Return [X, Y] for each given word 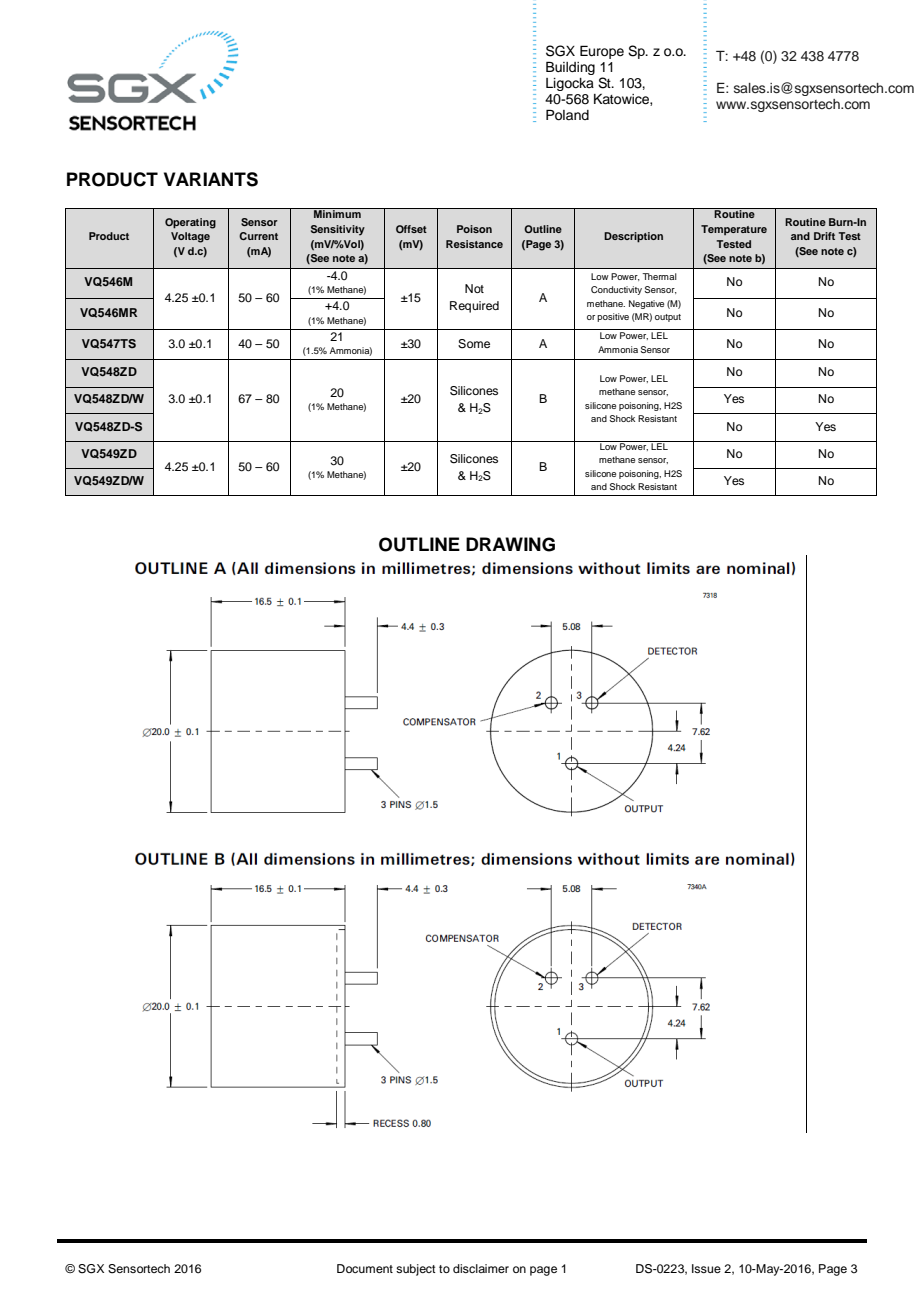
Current [258, 236]
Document [365, 1268]
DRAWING [510, 544]
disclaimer [481, 1268]
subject [416, 1270]
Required [474, 307]
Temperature [734, 230]
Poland [567, 115]
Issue [706, 1268]
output [668, 318]
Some [474, 344]
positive [613, 317]
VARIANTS [211, 179]
